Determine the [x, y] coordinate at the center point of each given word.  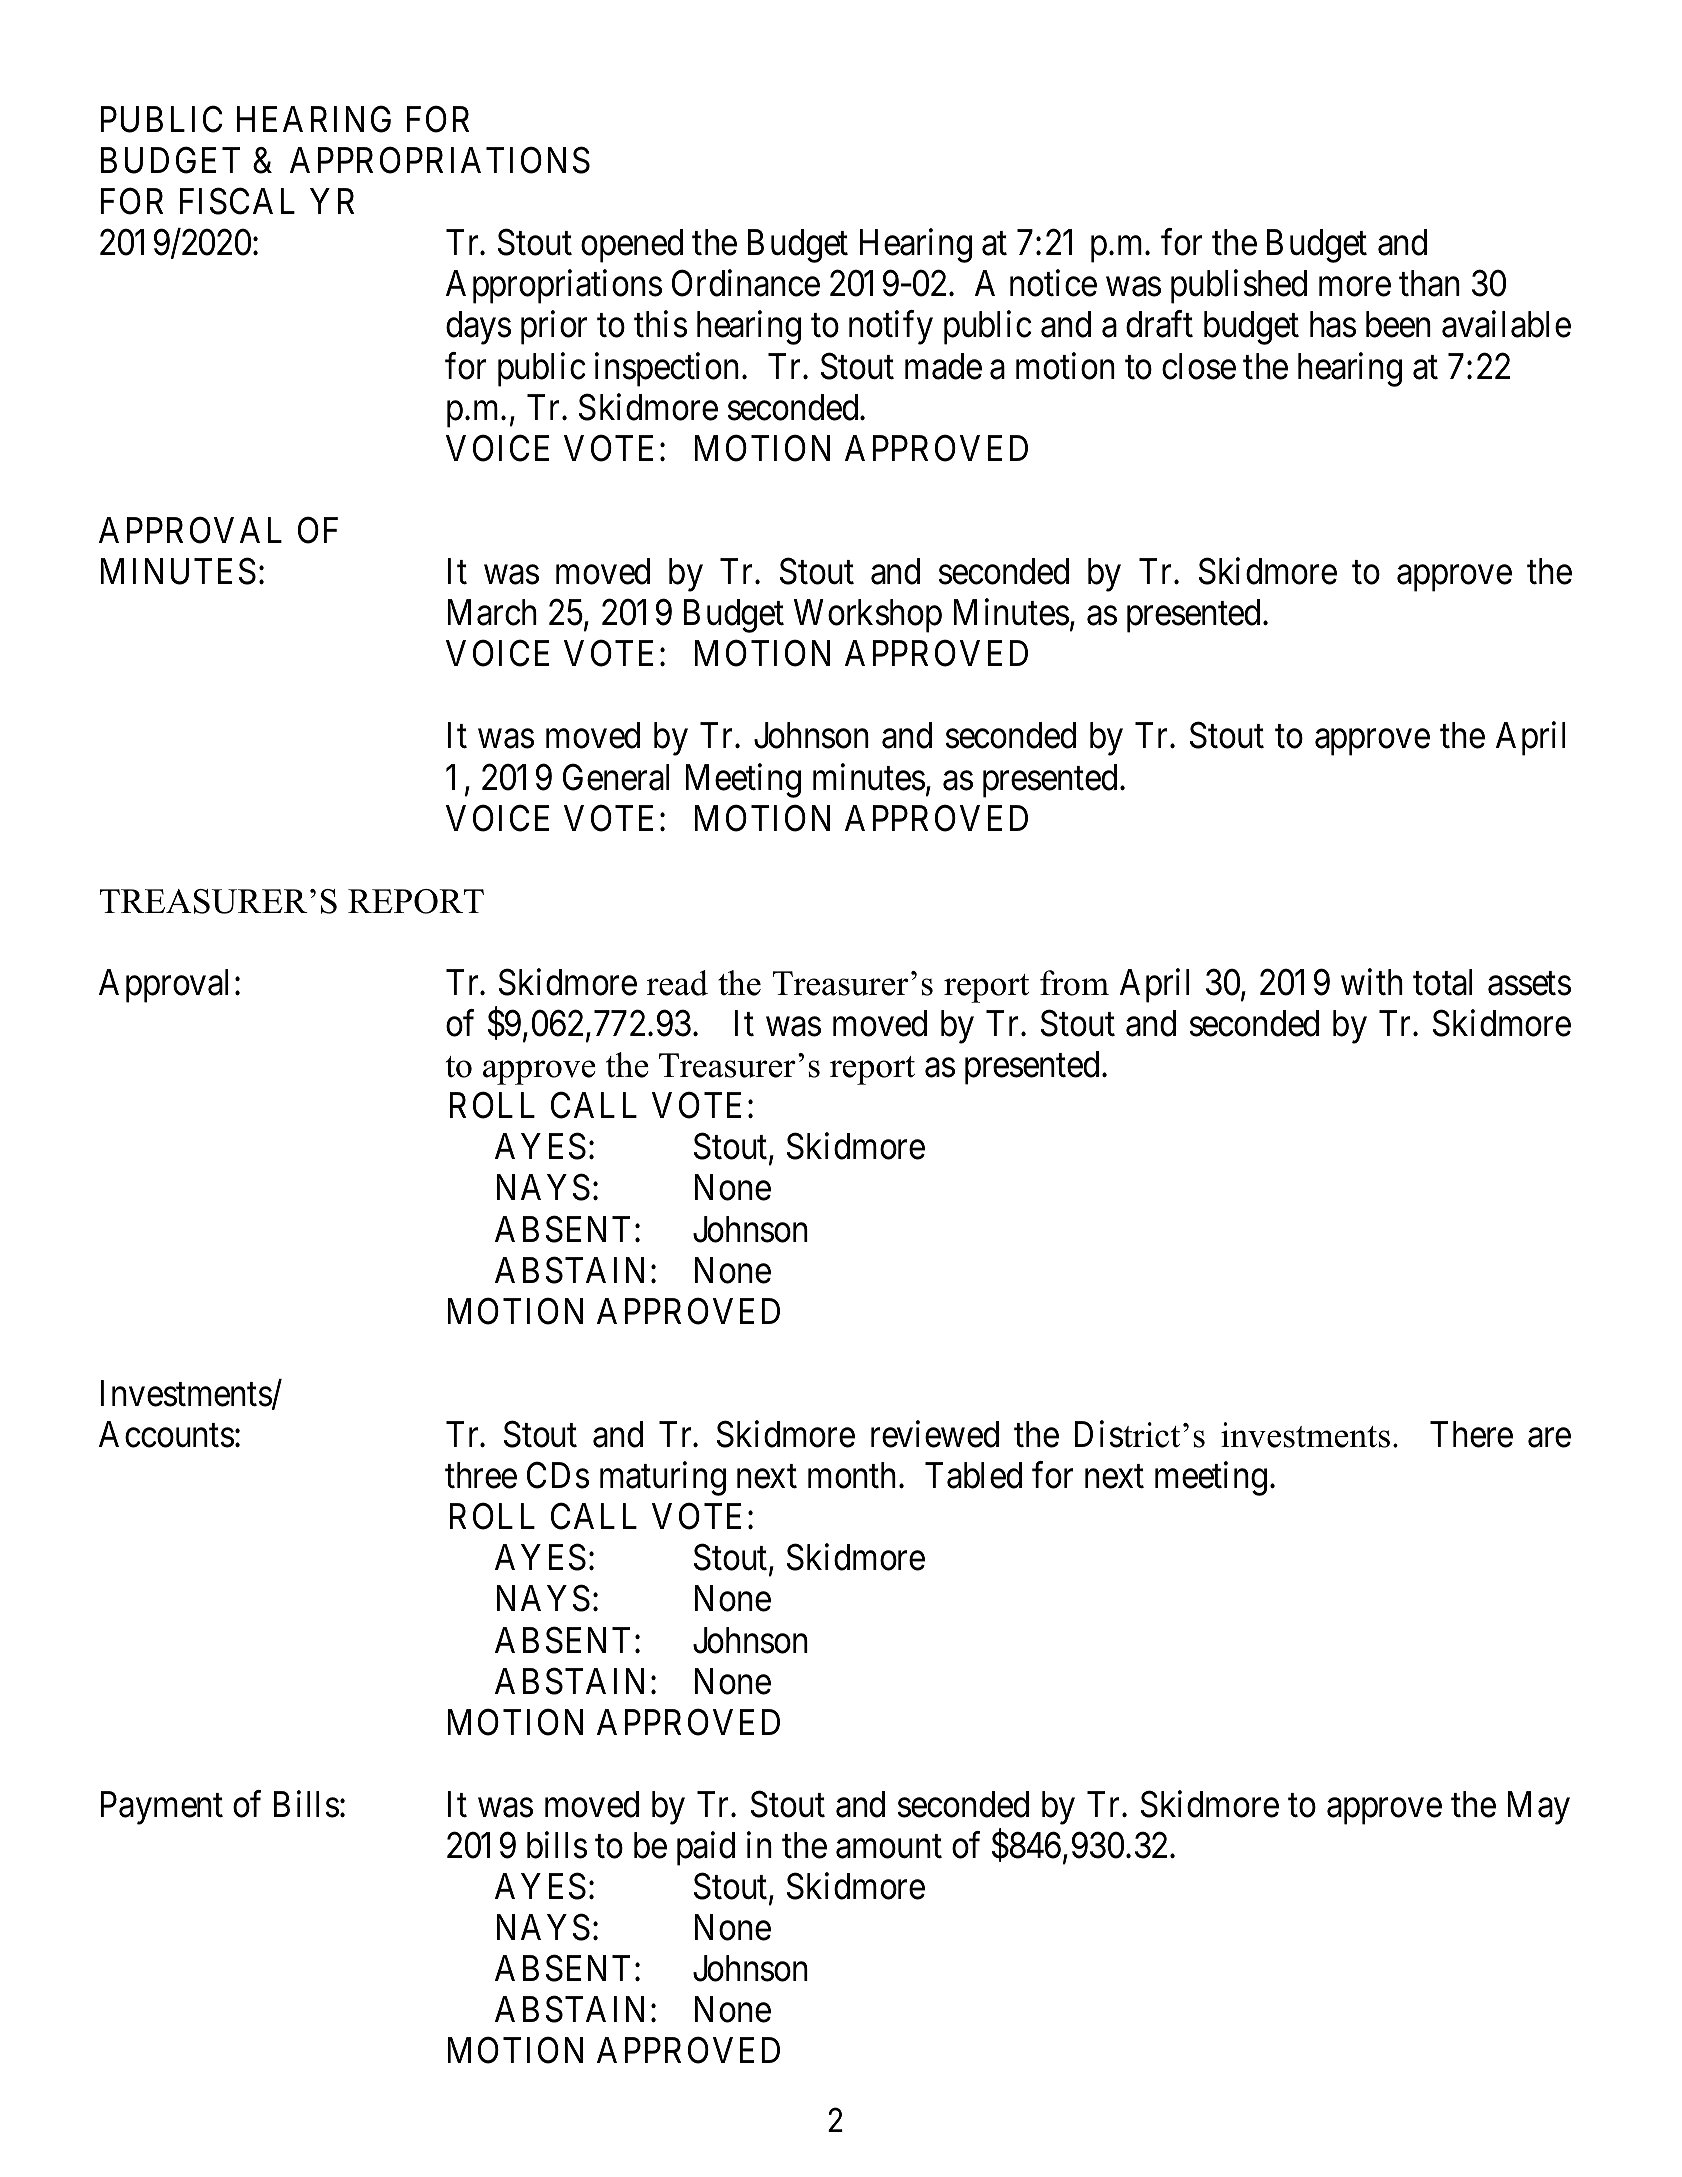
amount [889, 1847]
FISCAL [237, 201]
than [1429, 283]
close [1199, 366]
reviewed [935, 1434]
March [492, 612]
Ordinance [746, 283]
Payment [161, 1808]
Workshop [868, 616]
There [1471, 1434]
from [1074, 983]
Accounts [166, 1434]
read [677, 983]
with [1372, 982]
